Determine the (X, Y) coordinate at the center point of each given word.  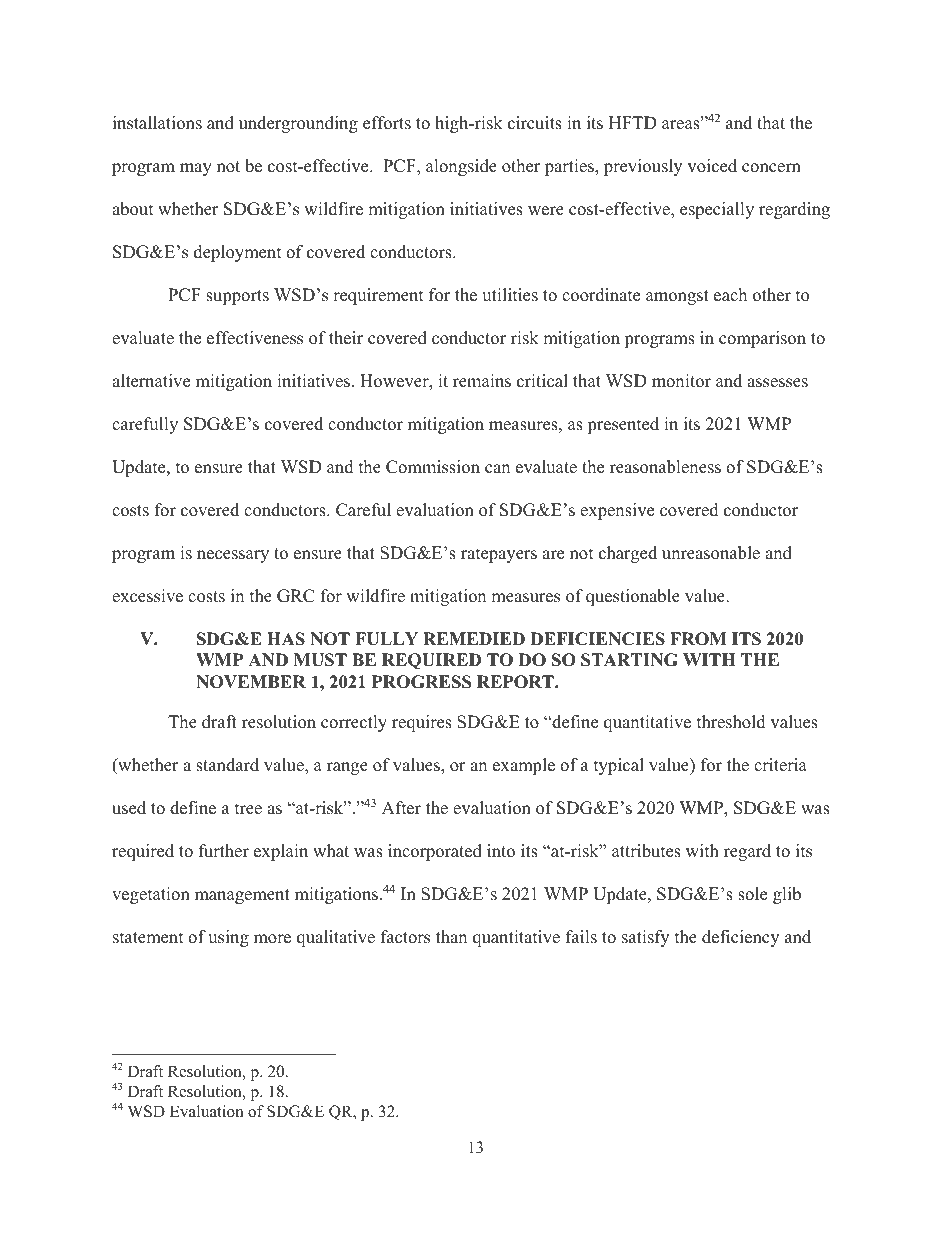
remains (482, 381)
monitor (681, 381)
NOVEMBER (251, 682)
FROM (698, 639)
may (196, 169)
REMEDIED (474, 638)
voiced (712, 166)
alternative (151, 381)
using (228, 938)
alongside (461, 167)
